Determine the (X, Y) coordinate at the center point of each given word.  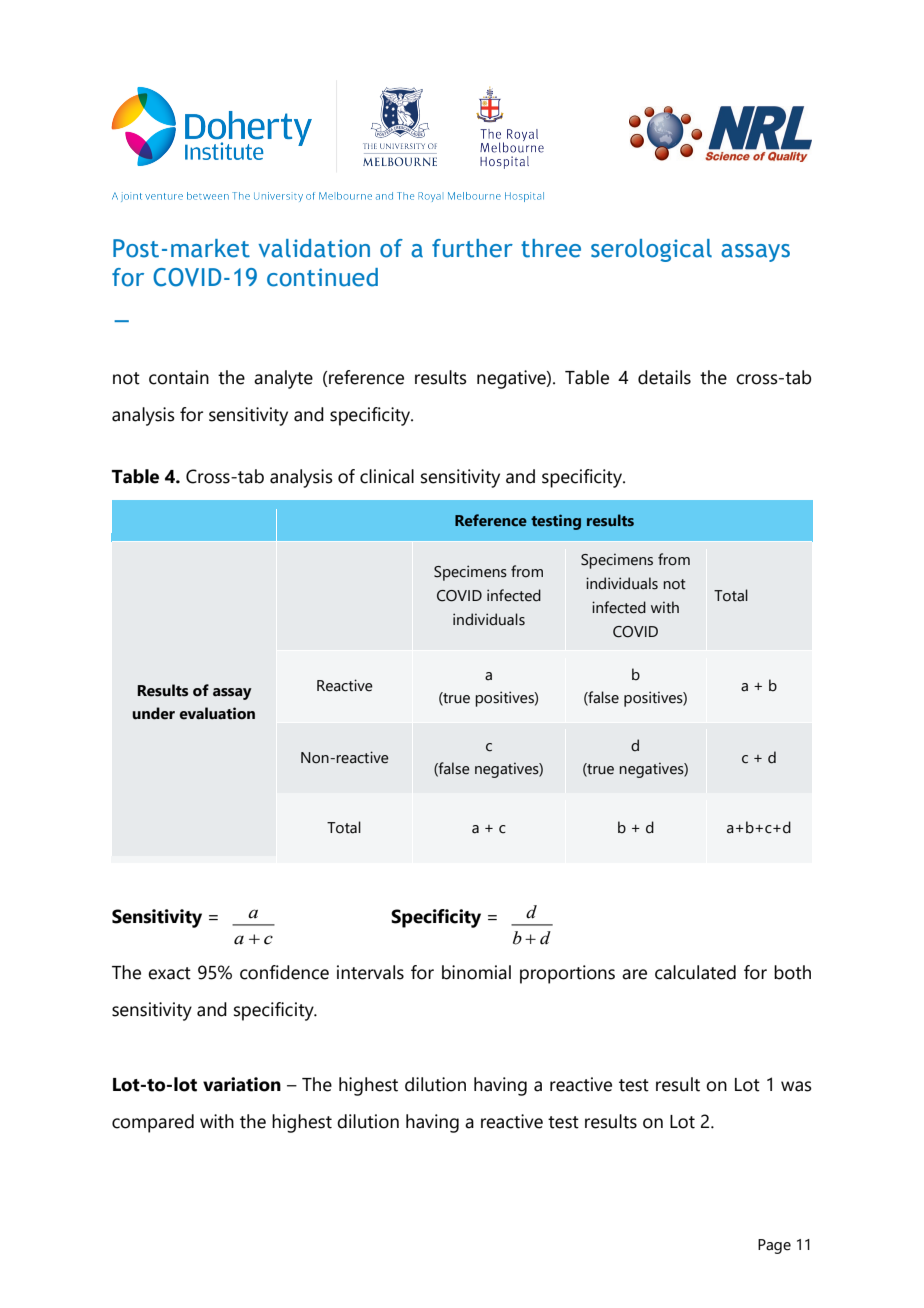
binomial (476, 972)
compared (153, 1123)
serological (651, 250)
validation (314, 248)
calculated (695, 972)
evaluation (217, 713)
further (472, 248)
